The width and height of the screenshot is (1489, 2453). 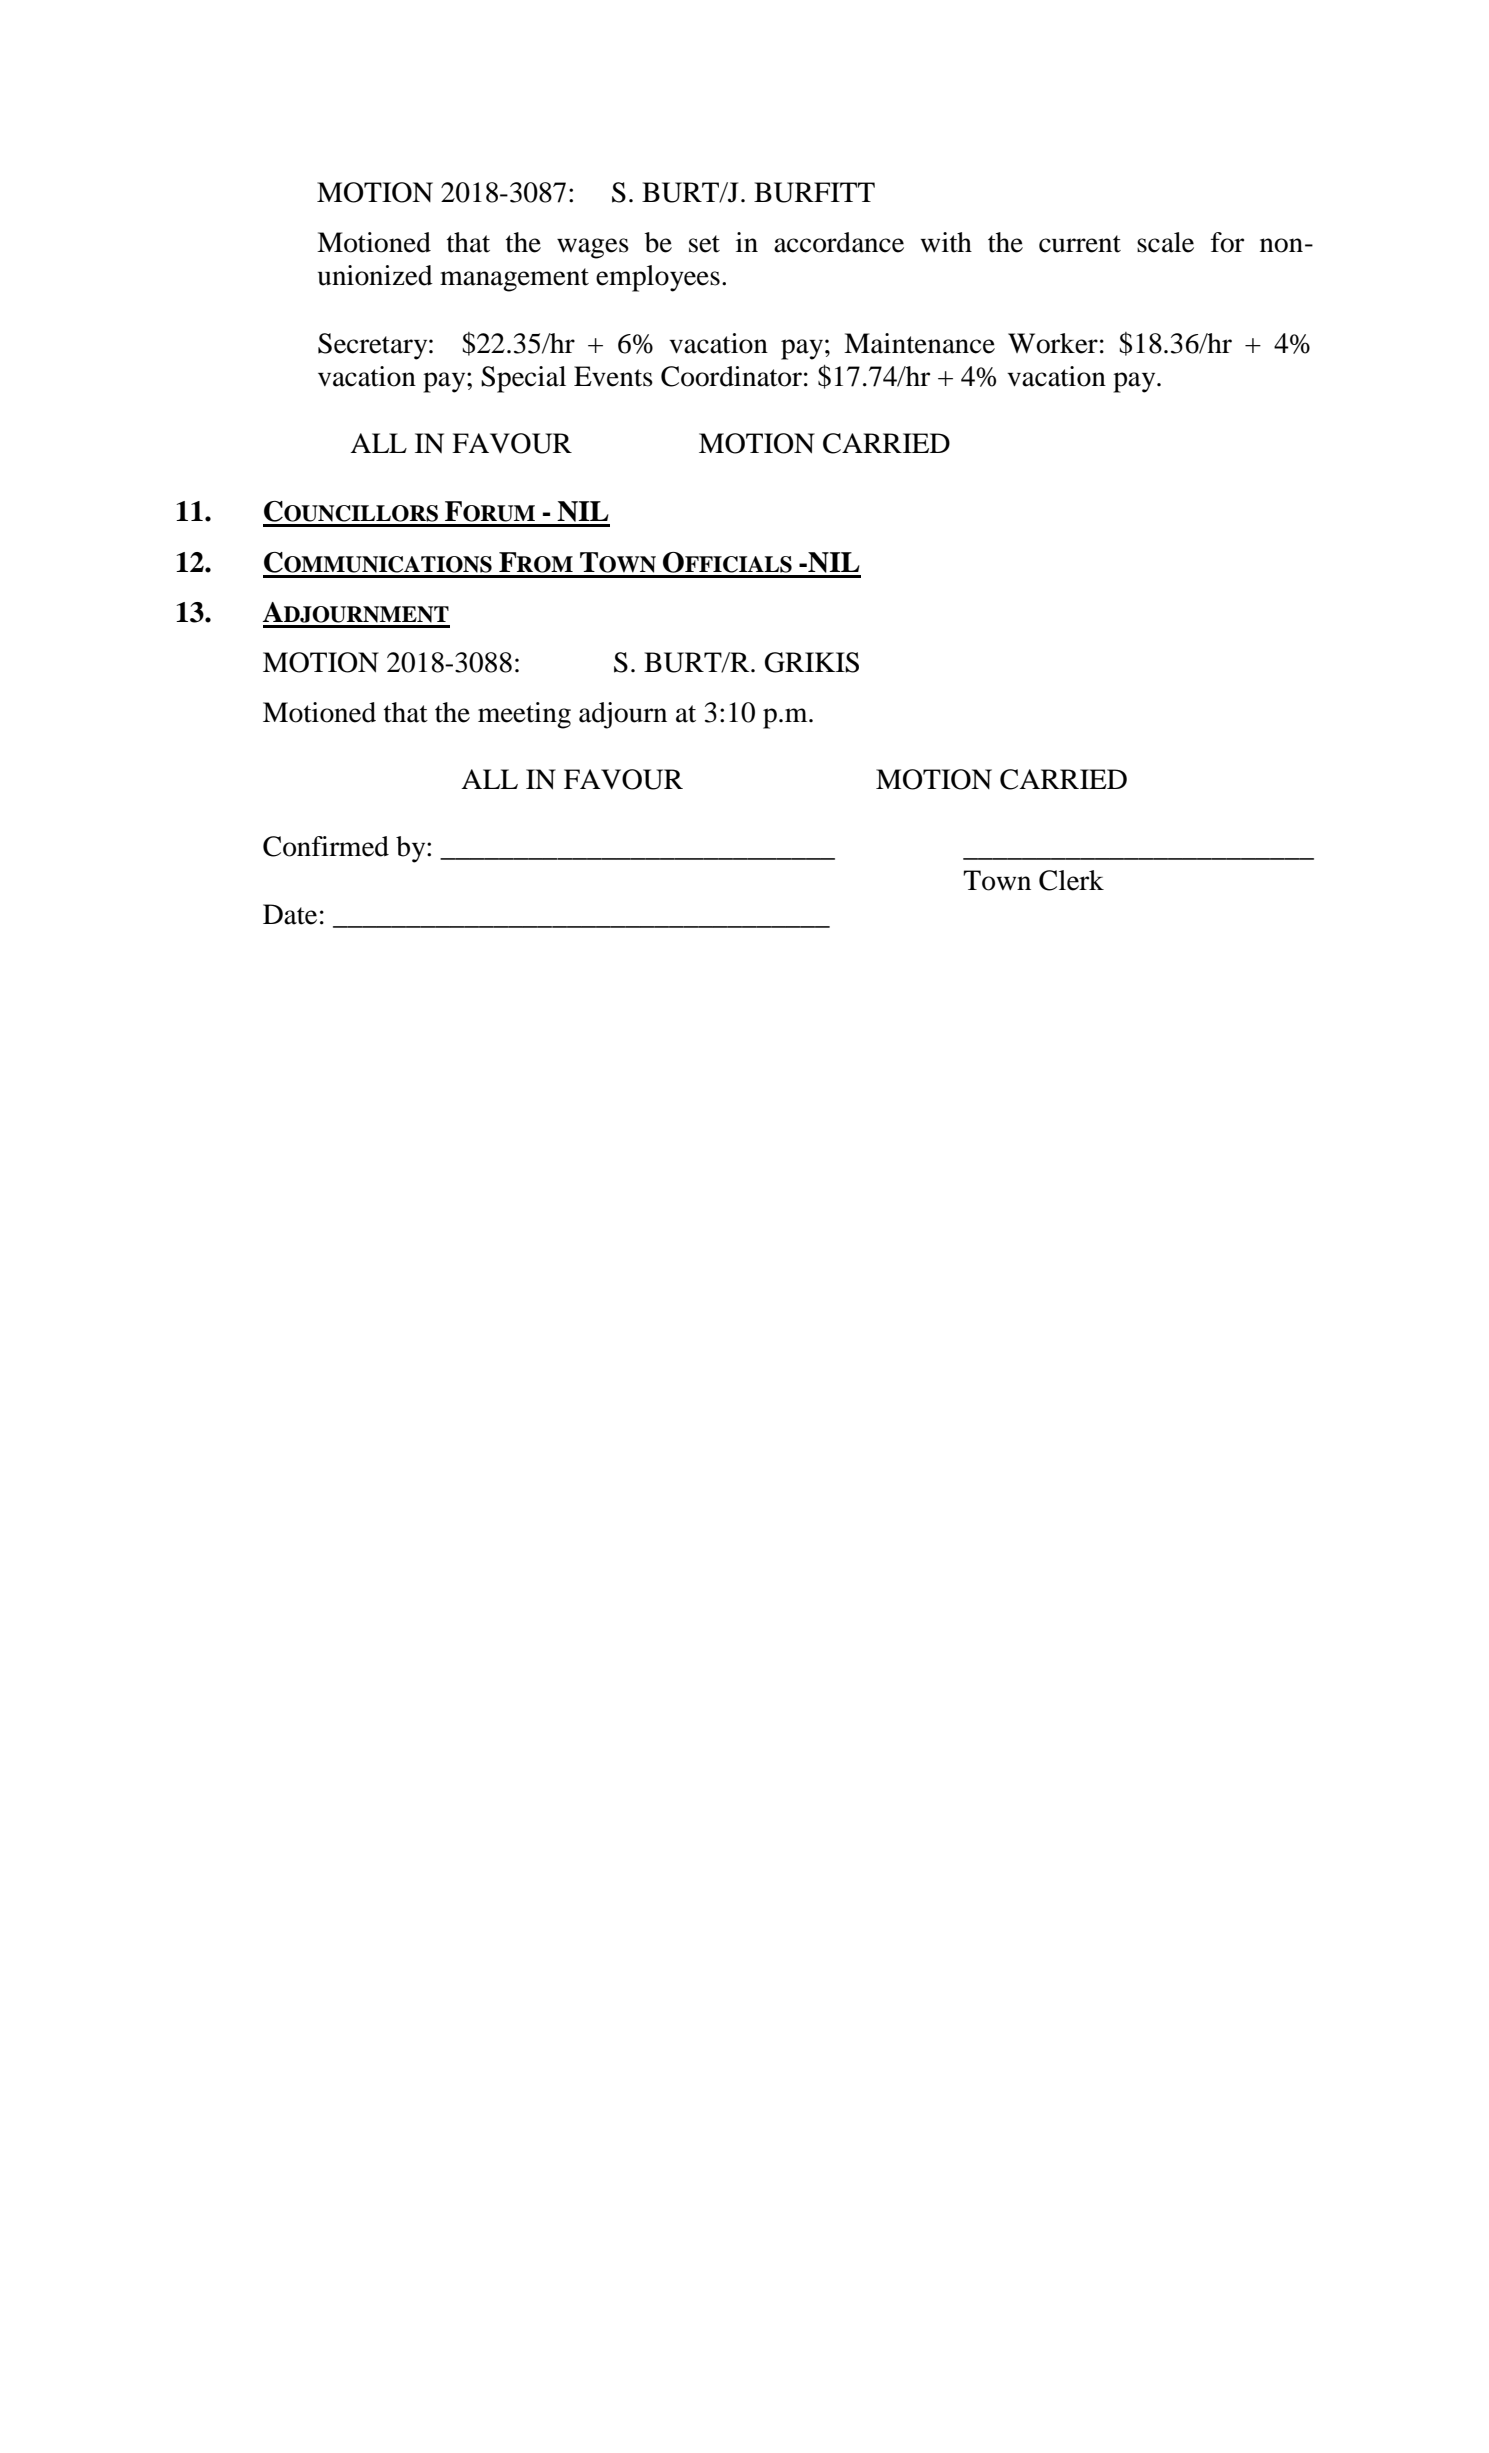 What do you see at coordinates (613, 376) in the screenshot?
I see `Events` at bounding box center [613, 376].
